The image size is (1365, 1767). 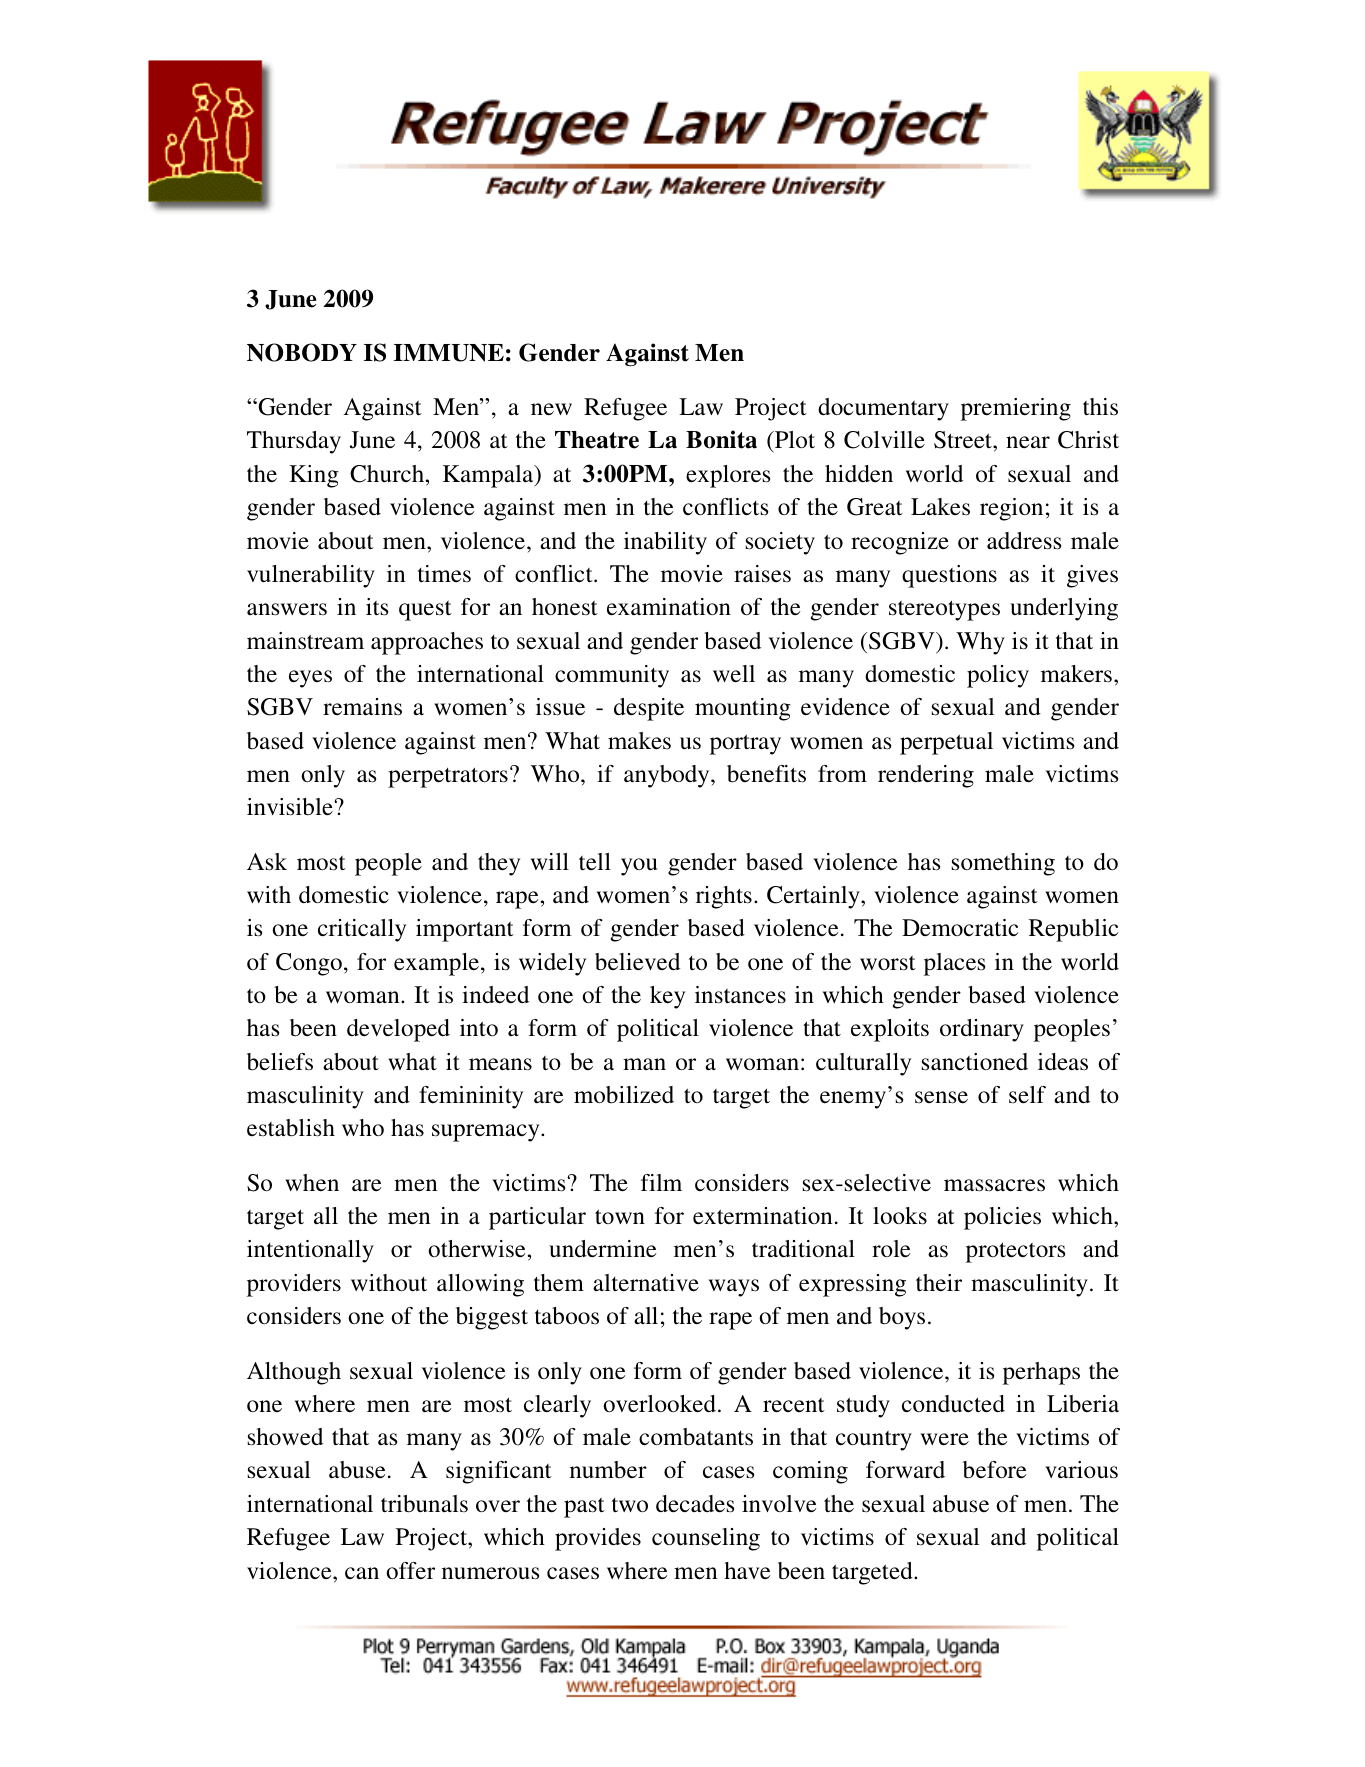 I want to click on before, so click(x=994, y=1470).
